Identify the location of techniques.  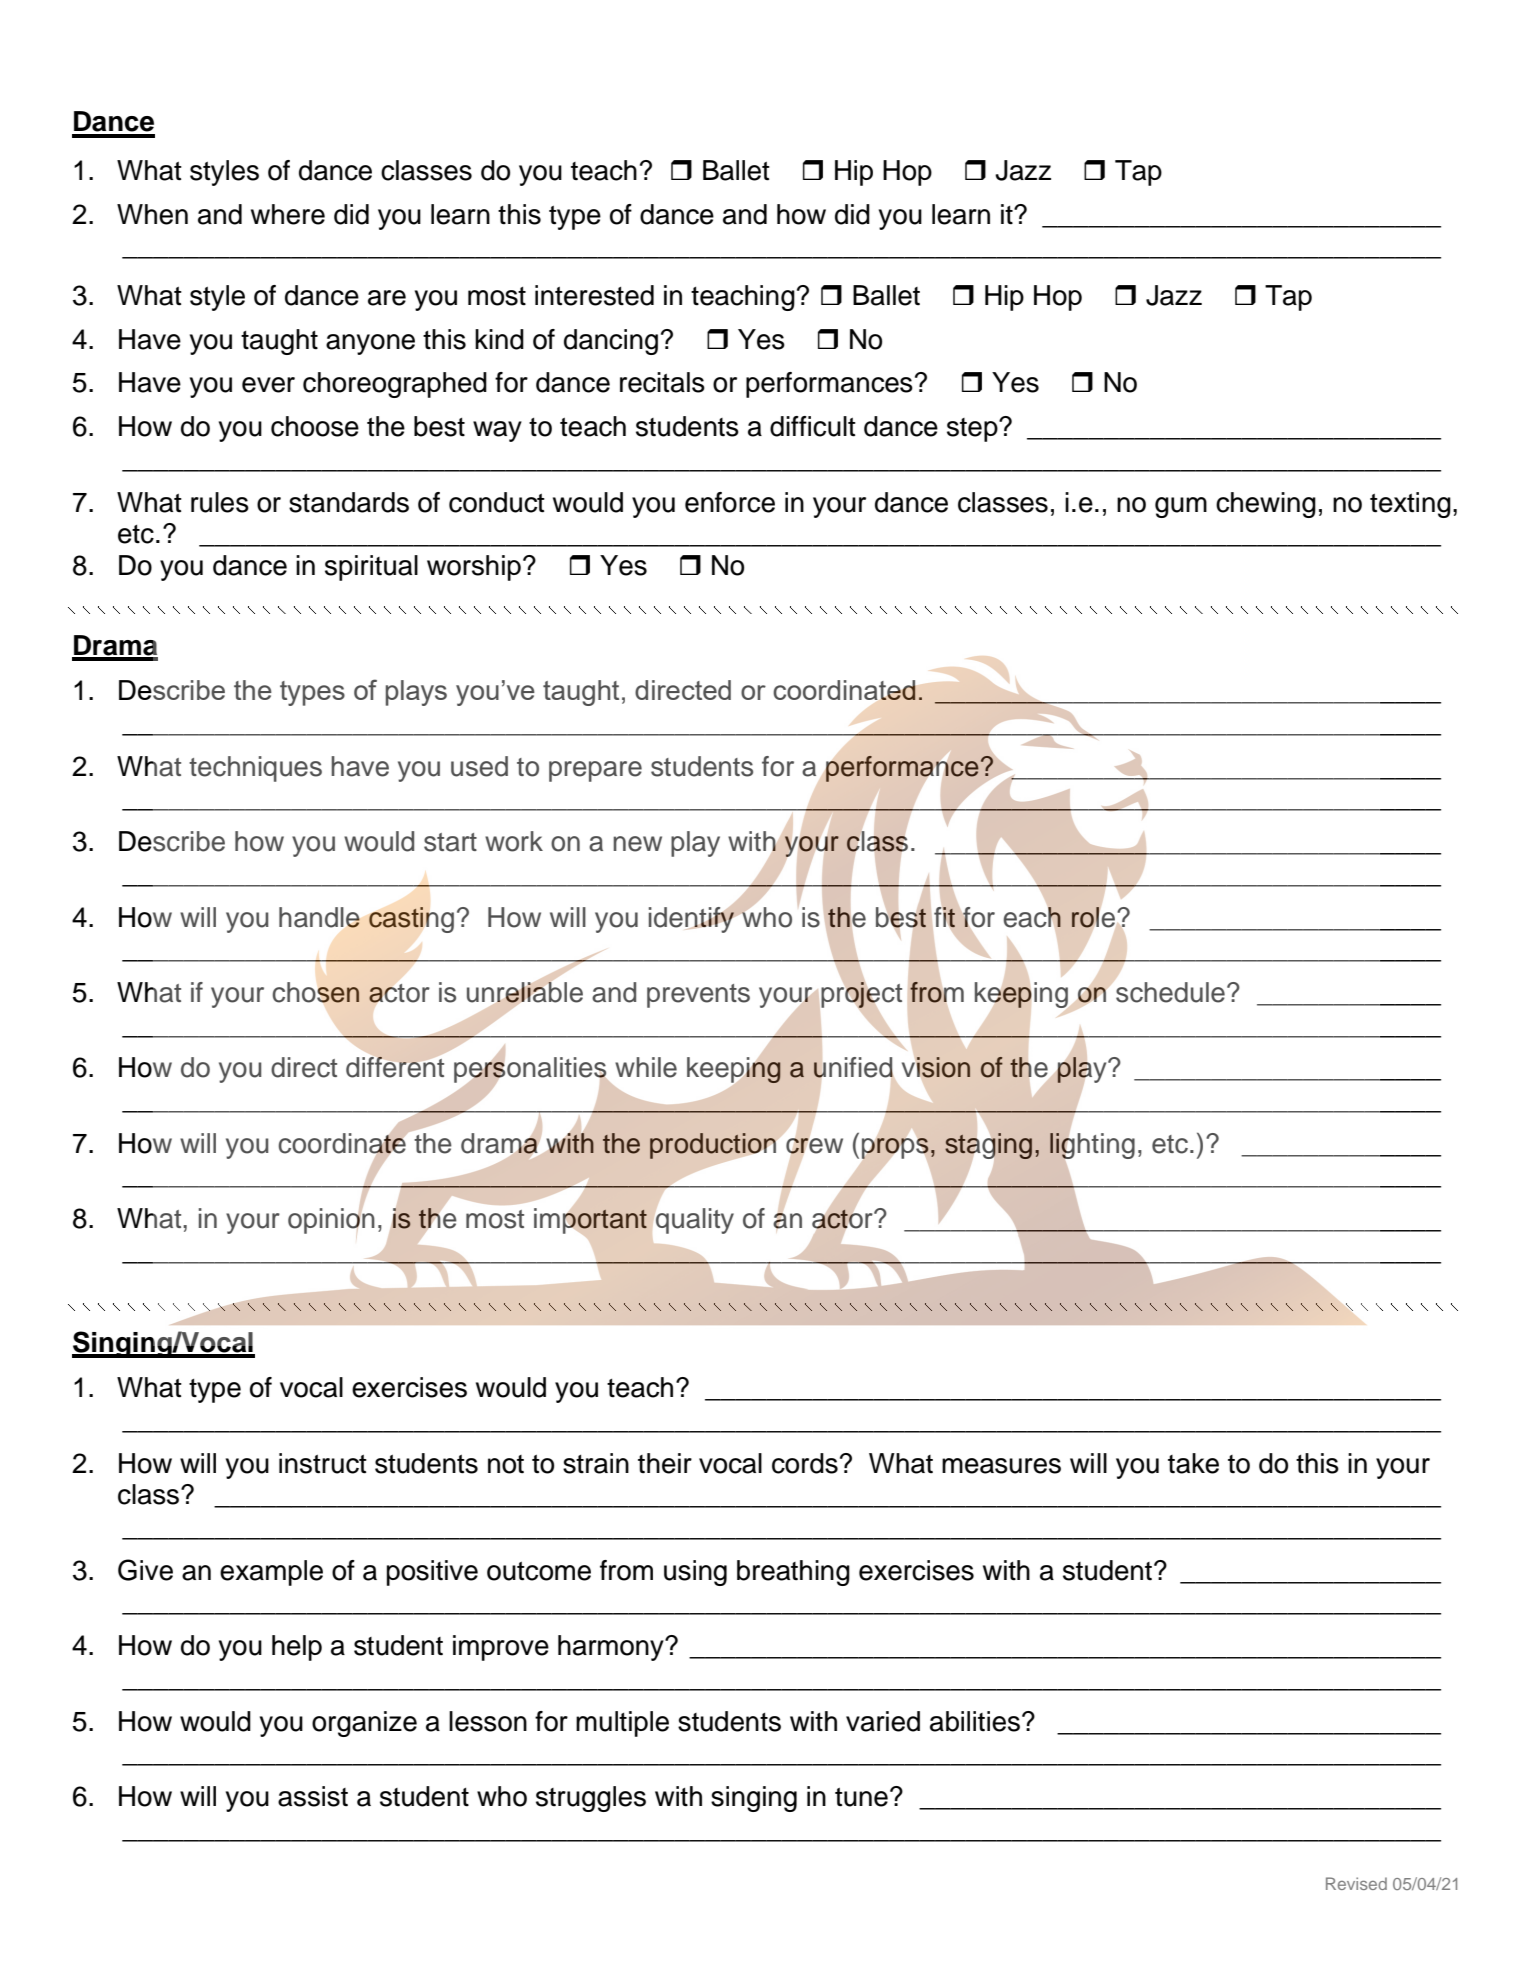
(255, 769).
